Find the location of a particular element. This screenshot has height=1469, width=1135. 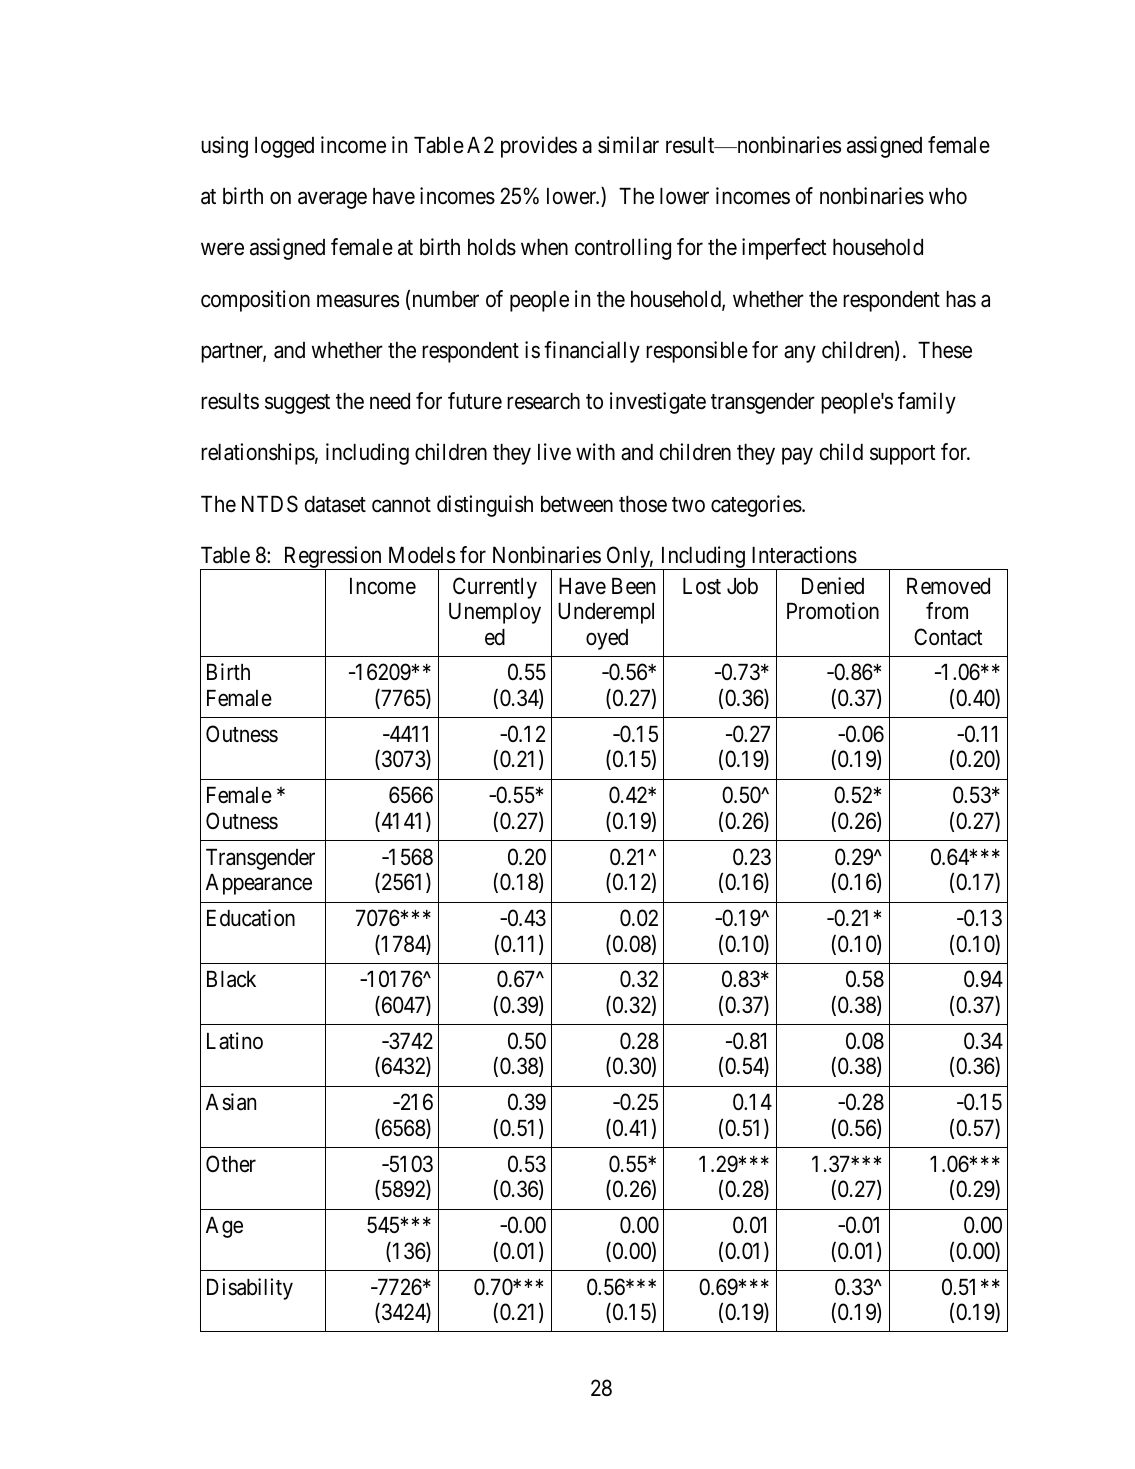

Other is located at coordinates (231, 1164).
